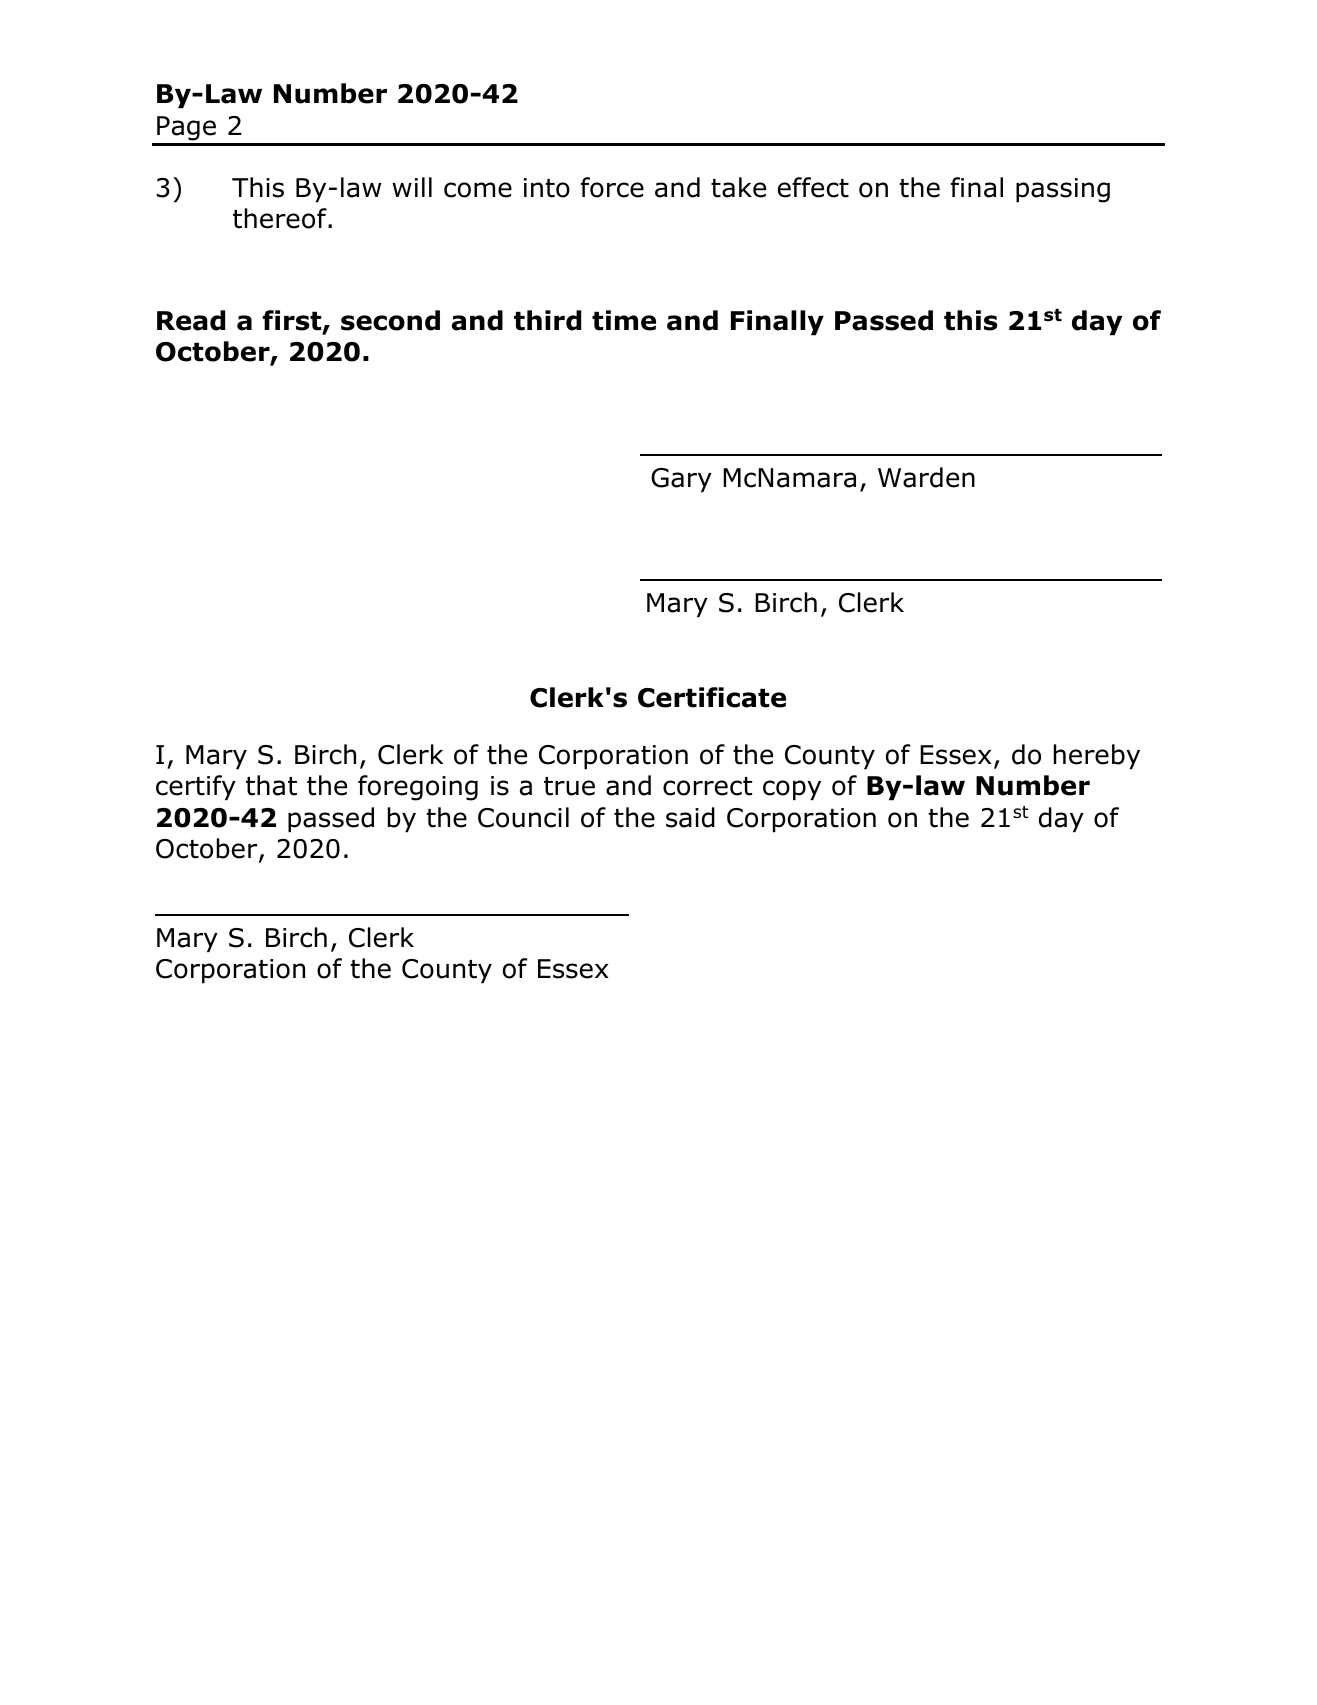 The height and width of the screenshot is (1705, 1317). Describe the element at coordinates (681, 480) in the screenshot. I see `Gary` at that location.
